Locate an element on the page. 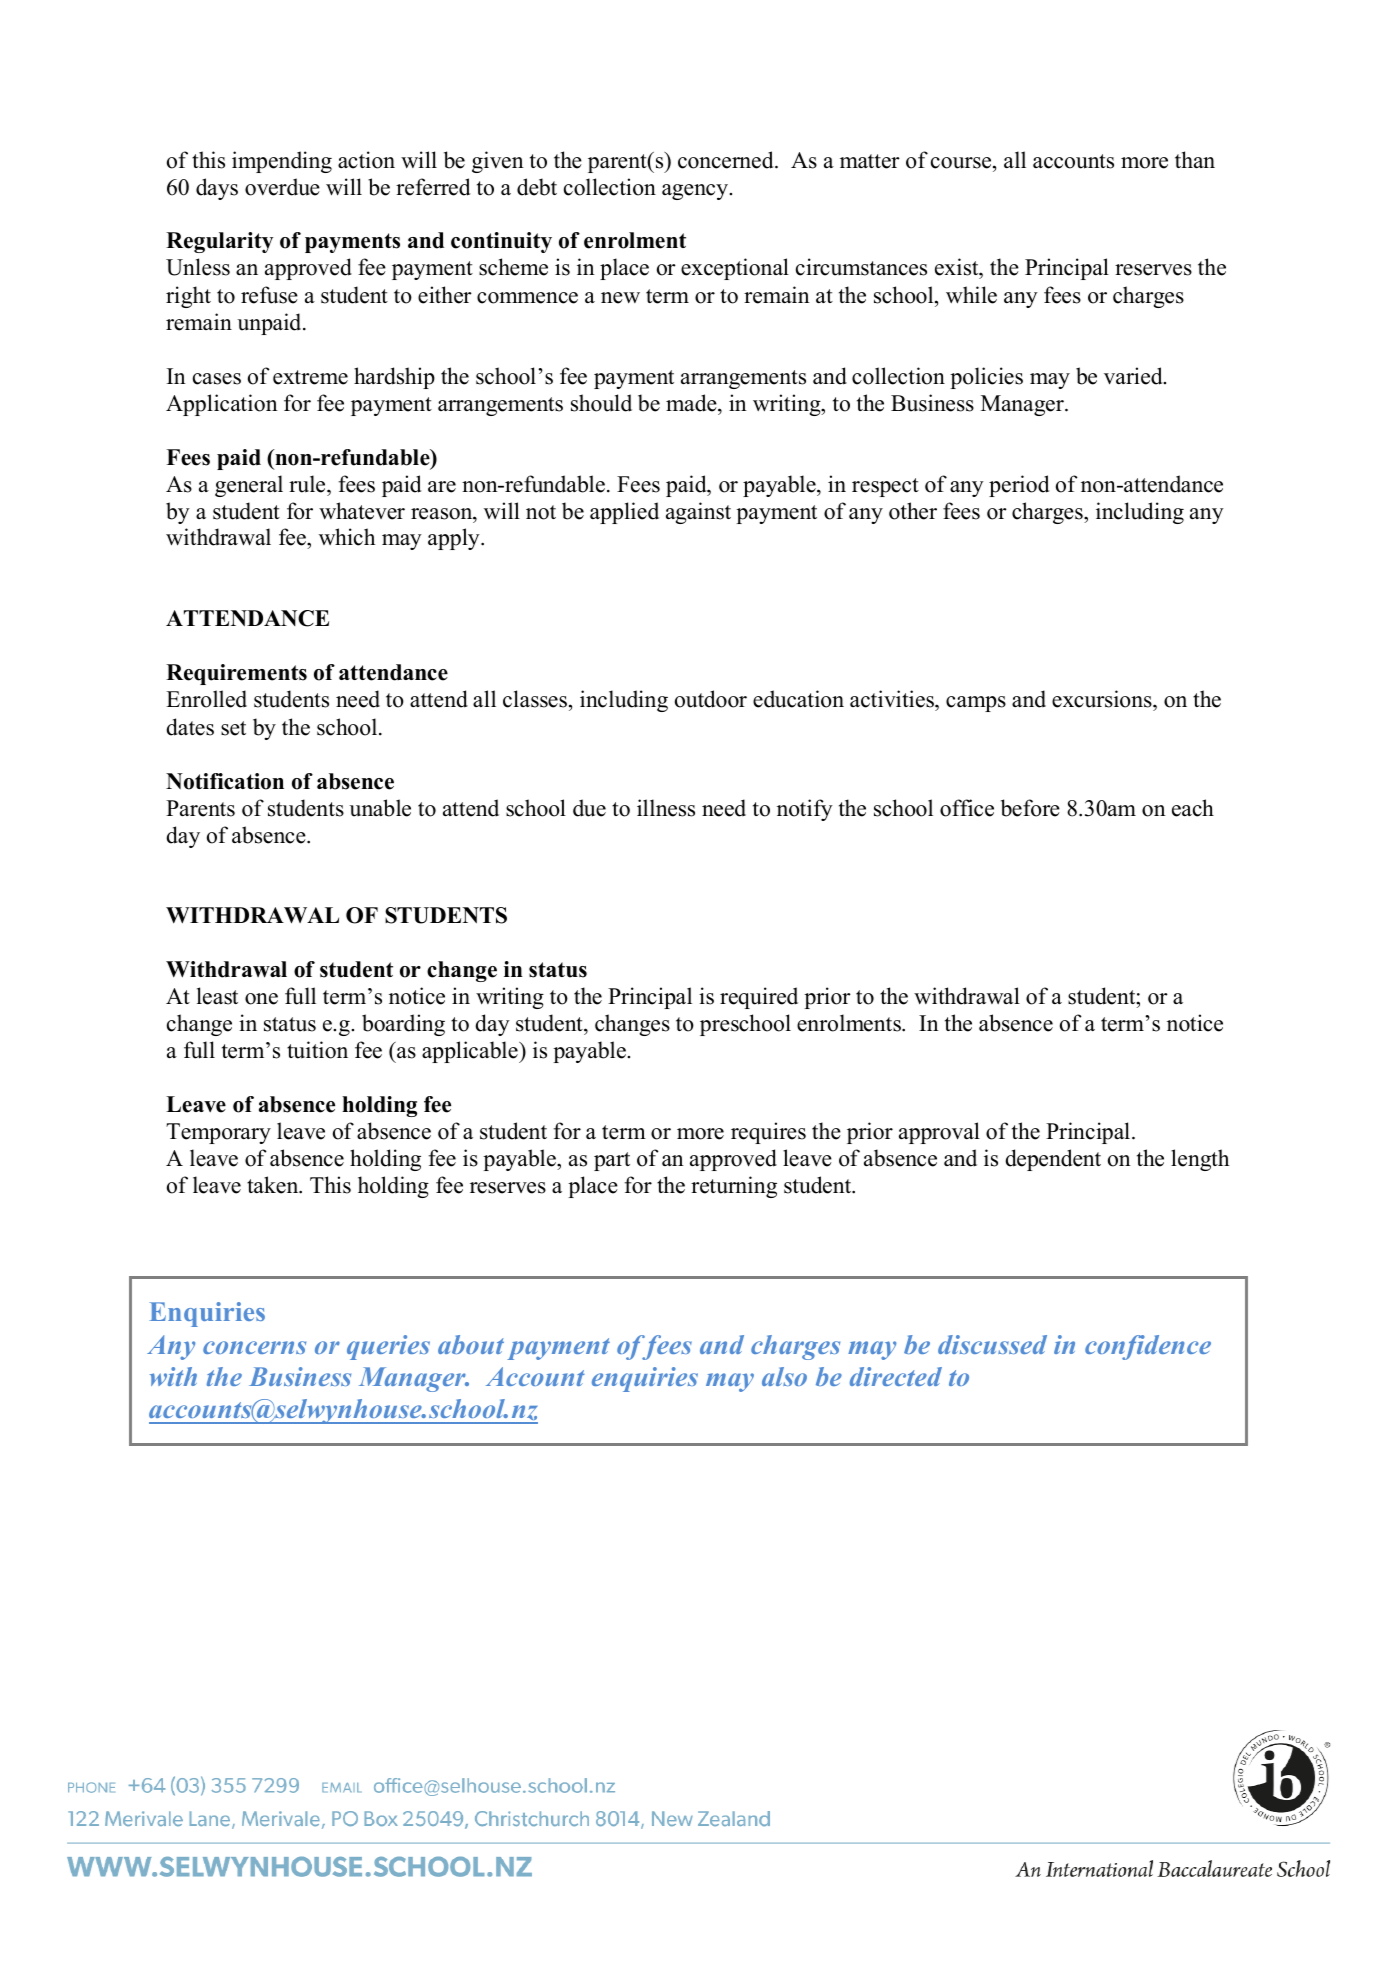  against is located at coordinates (698, 513).
